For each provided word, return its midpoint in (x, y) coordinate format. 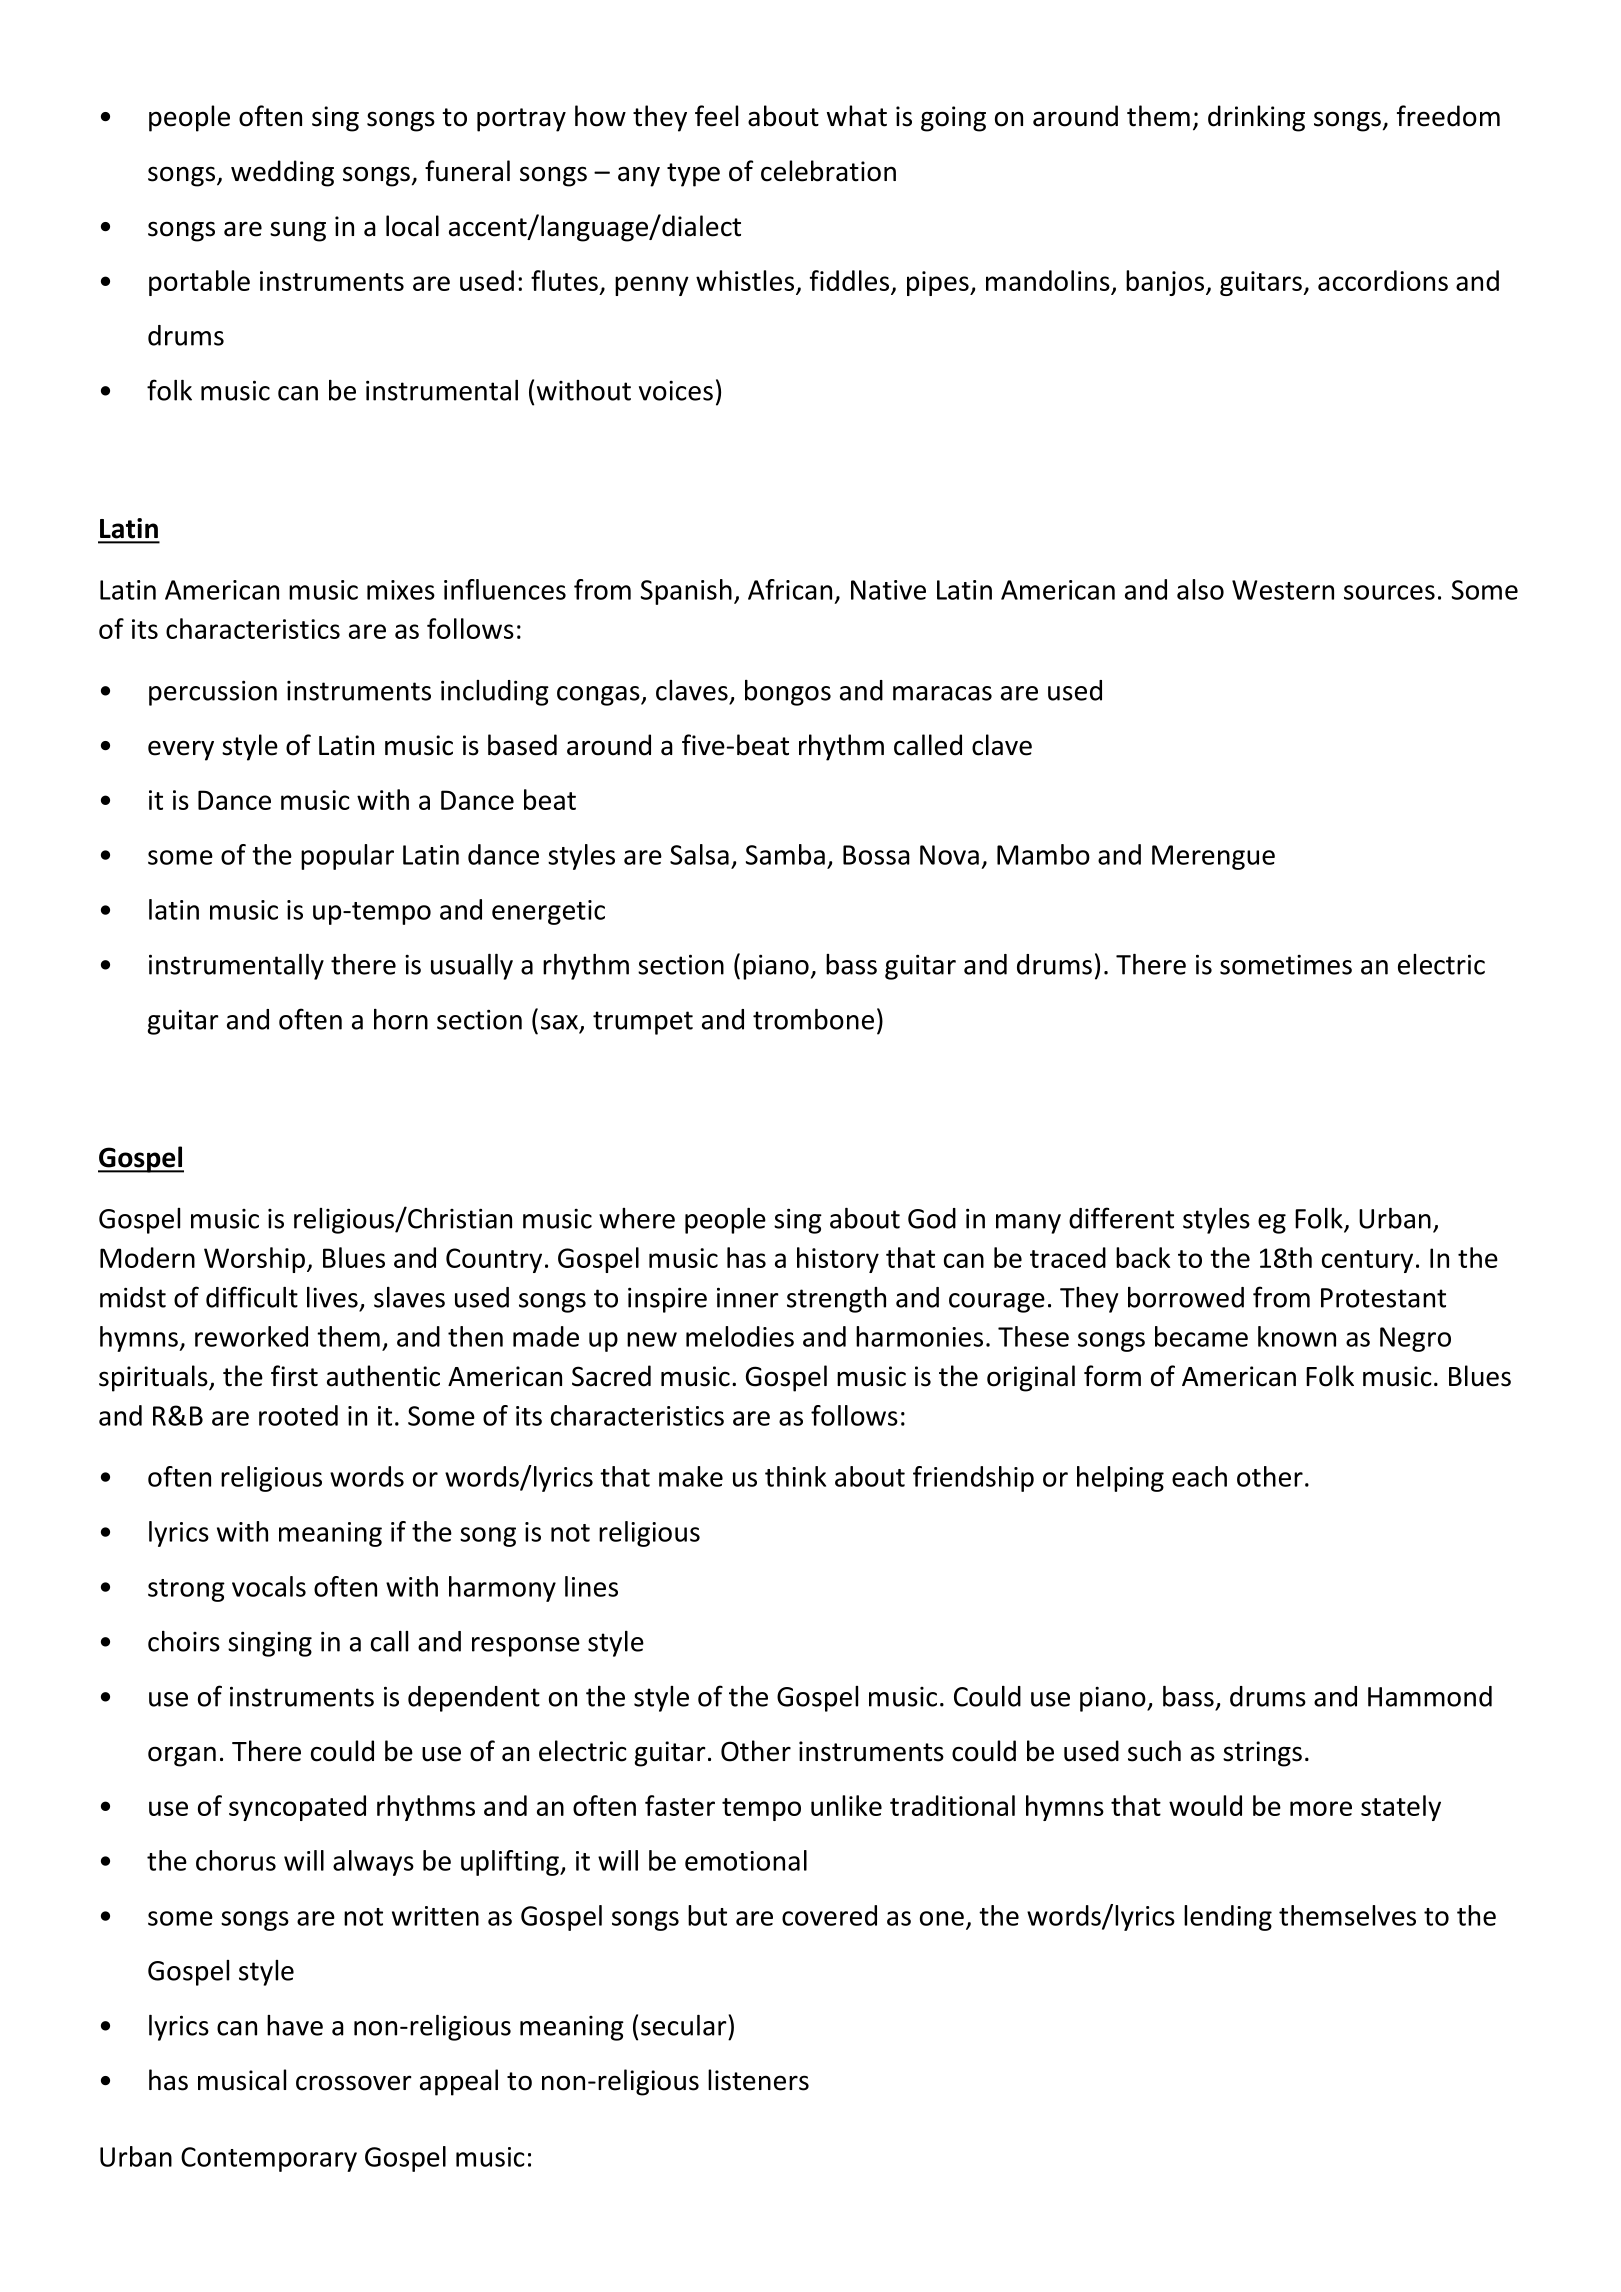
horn (401, 1019)
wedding (282, 173)
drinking (1256, 118)
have (295, 2025)
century (1367, 1261)
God (932, 1218)
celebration (828, 171)
